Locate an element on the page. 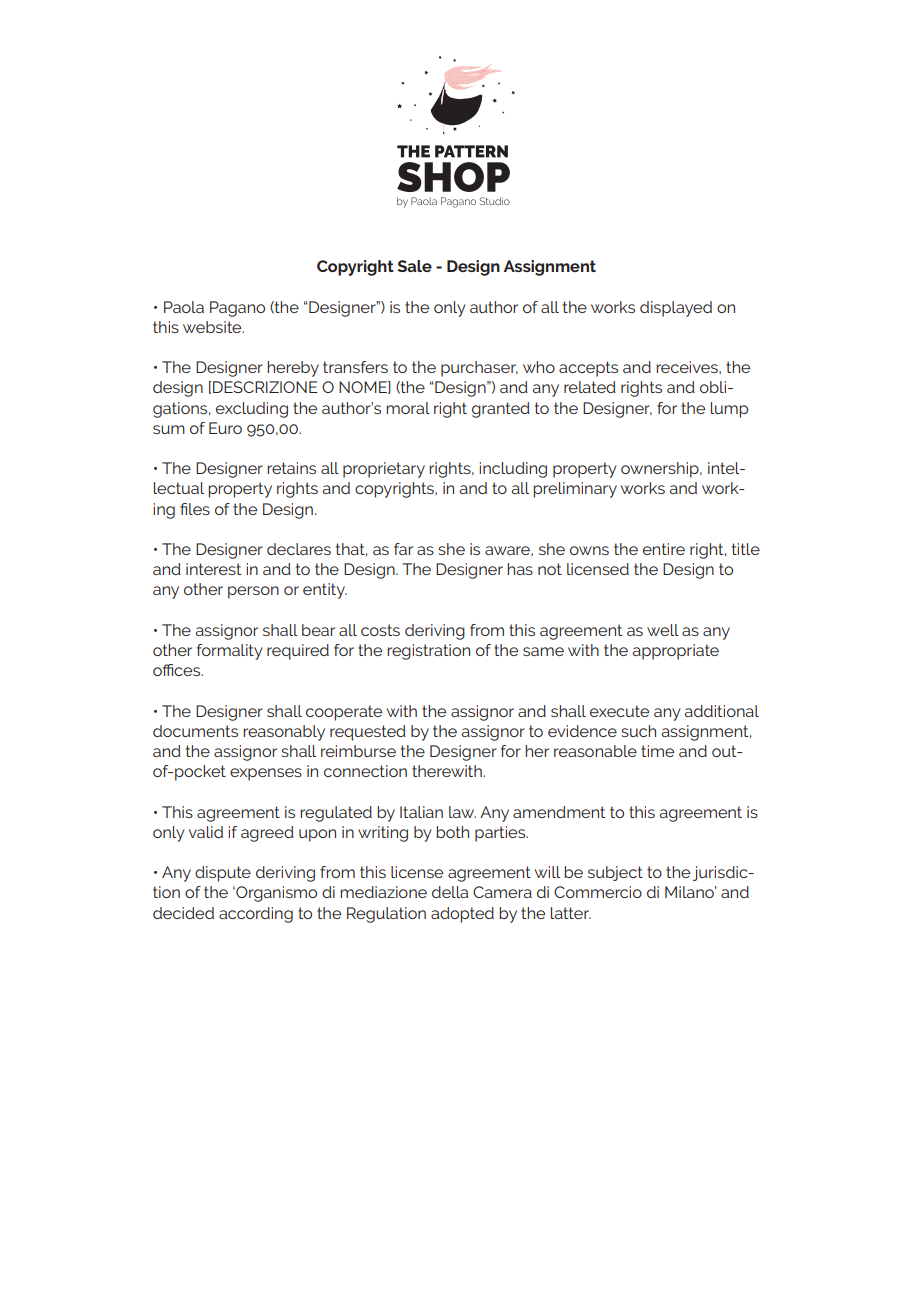 Image resolution: width=924 pixels, height=1308 pixels. declares is located at coordinates (299, 549).
